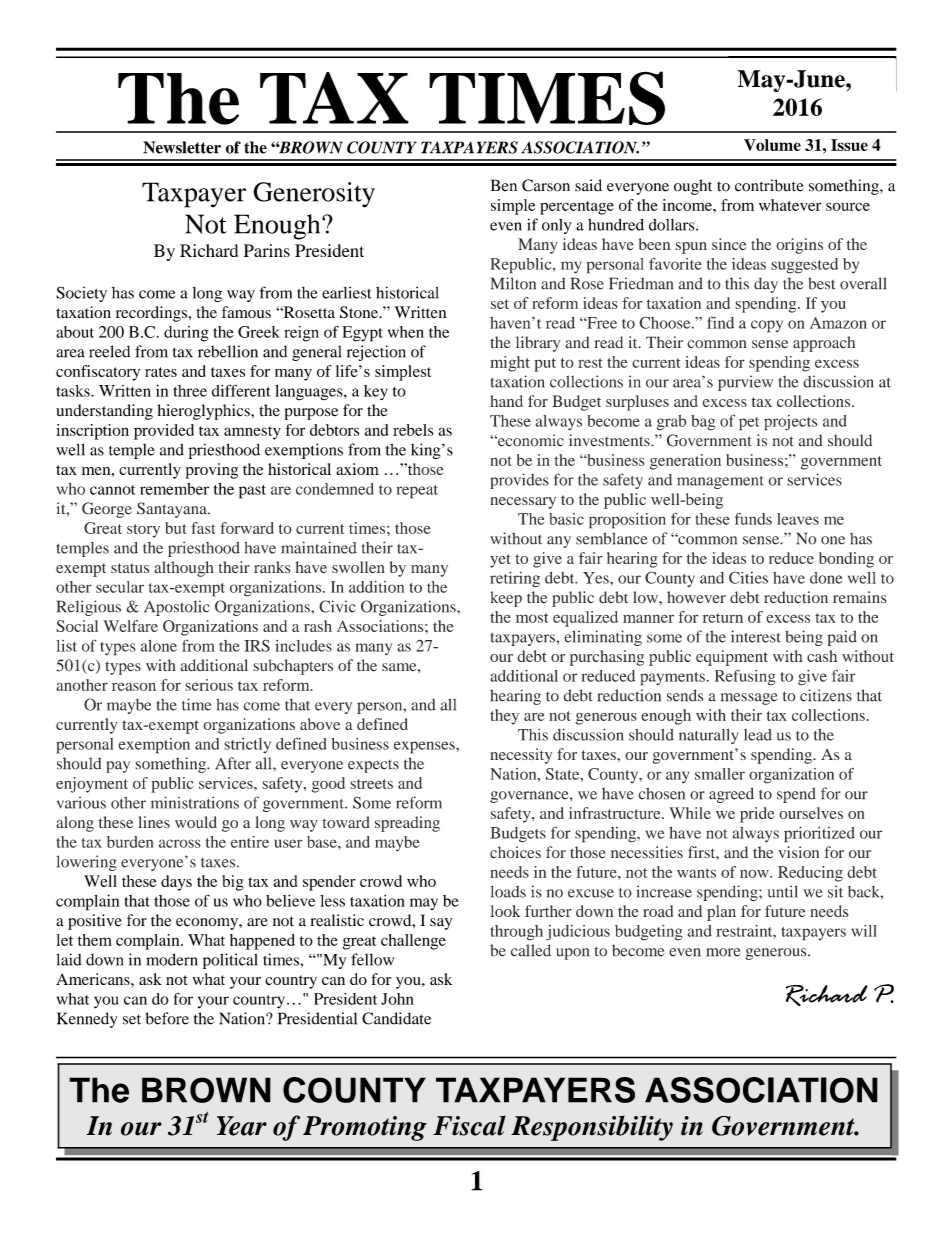  Describe the element at coordinates (504, 185) in the screenshot. I see `Ben` at that location.
